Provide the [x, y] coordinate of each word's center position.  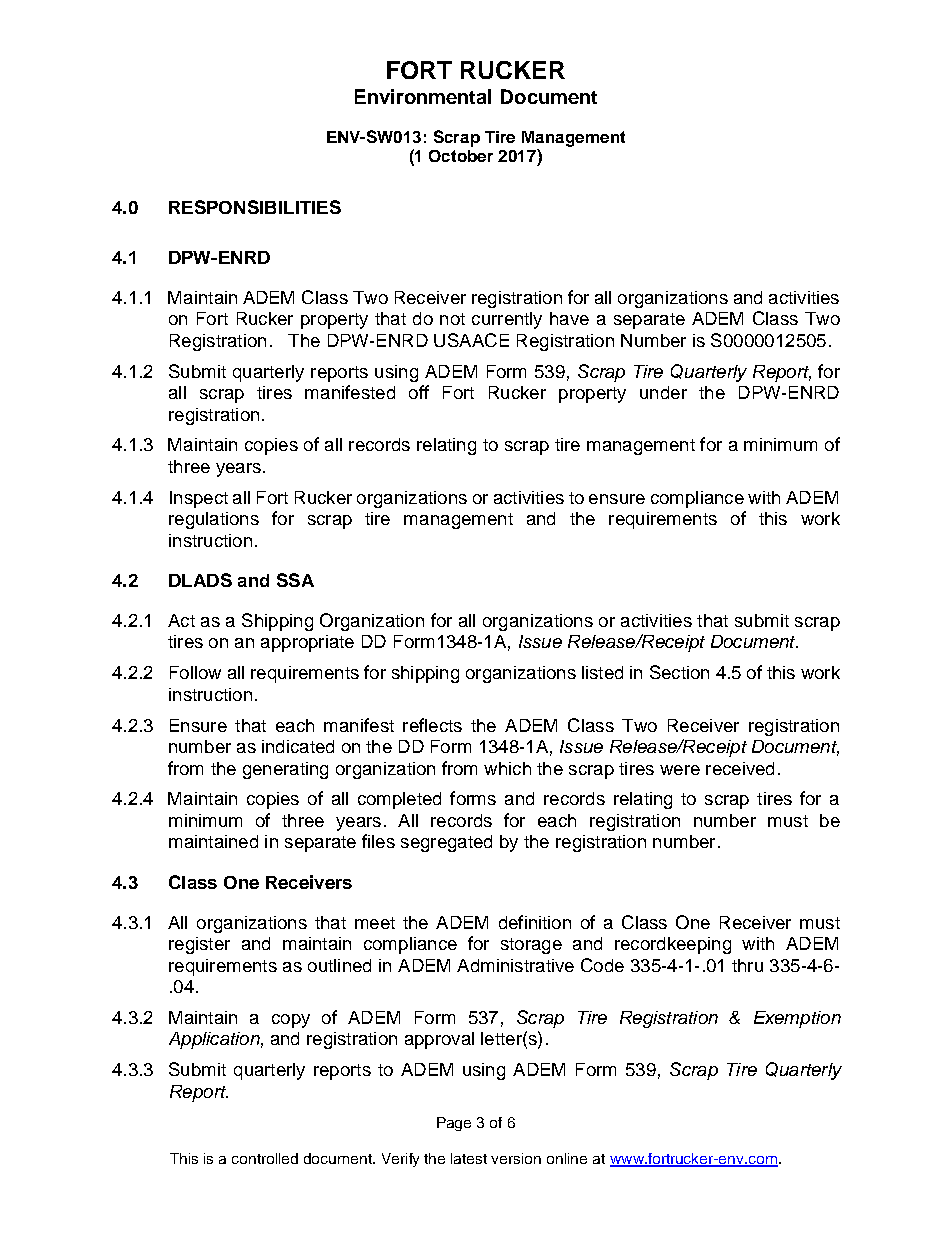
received [740, 768]
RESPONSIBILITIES [255, 207]
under [663, 392]
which [507, 768]
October [461, 156]
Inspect [199, 499]
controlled [265, 1158]
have [569, 318]
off [419, 392]
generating [285, 770]
